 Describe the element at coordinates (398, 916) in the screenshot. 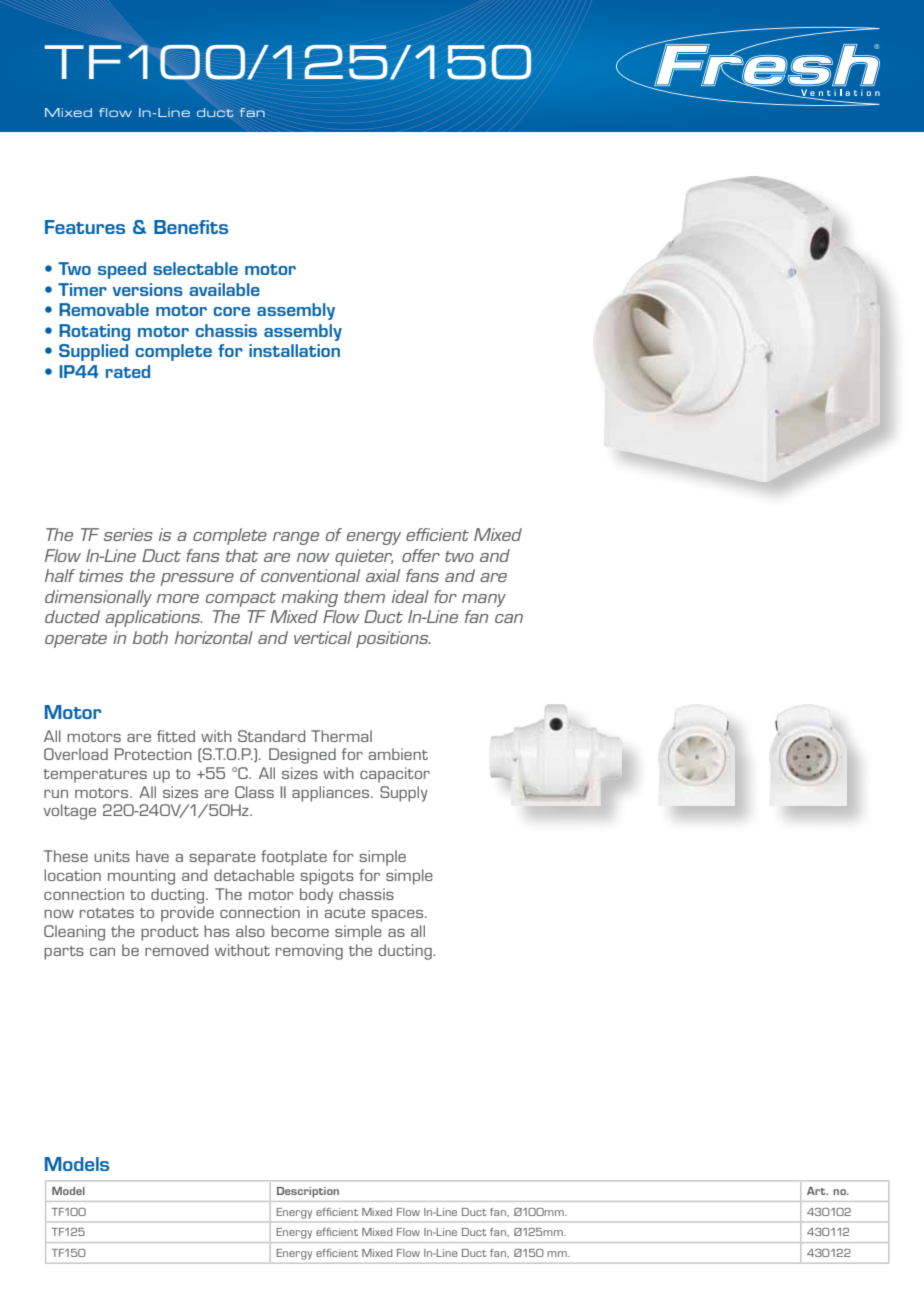

I see `spaces` at that location.
